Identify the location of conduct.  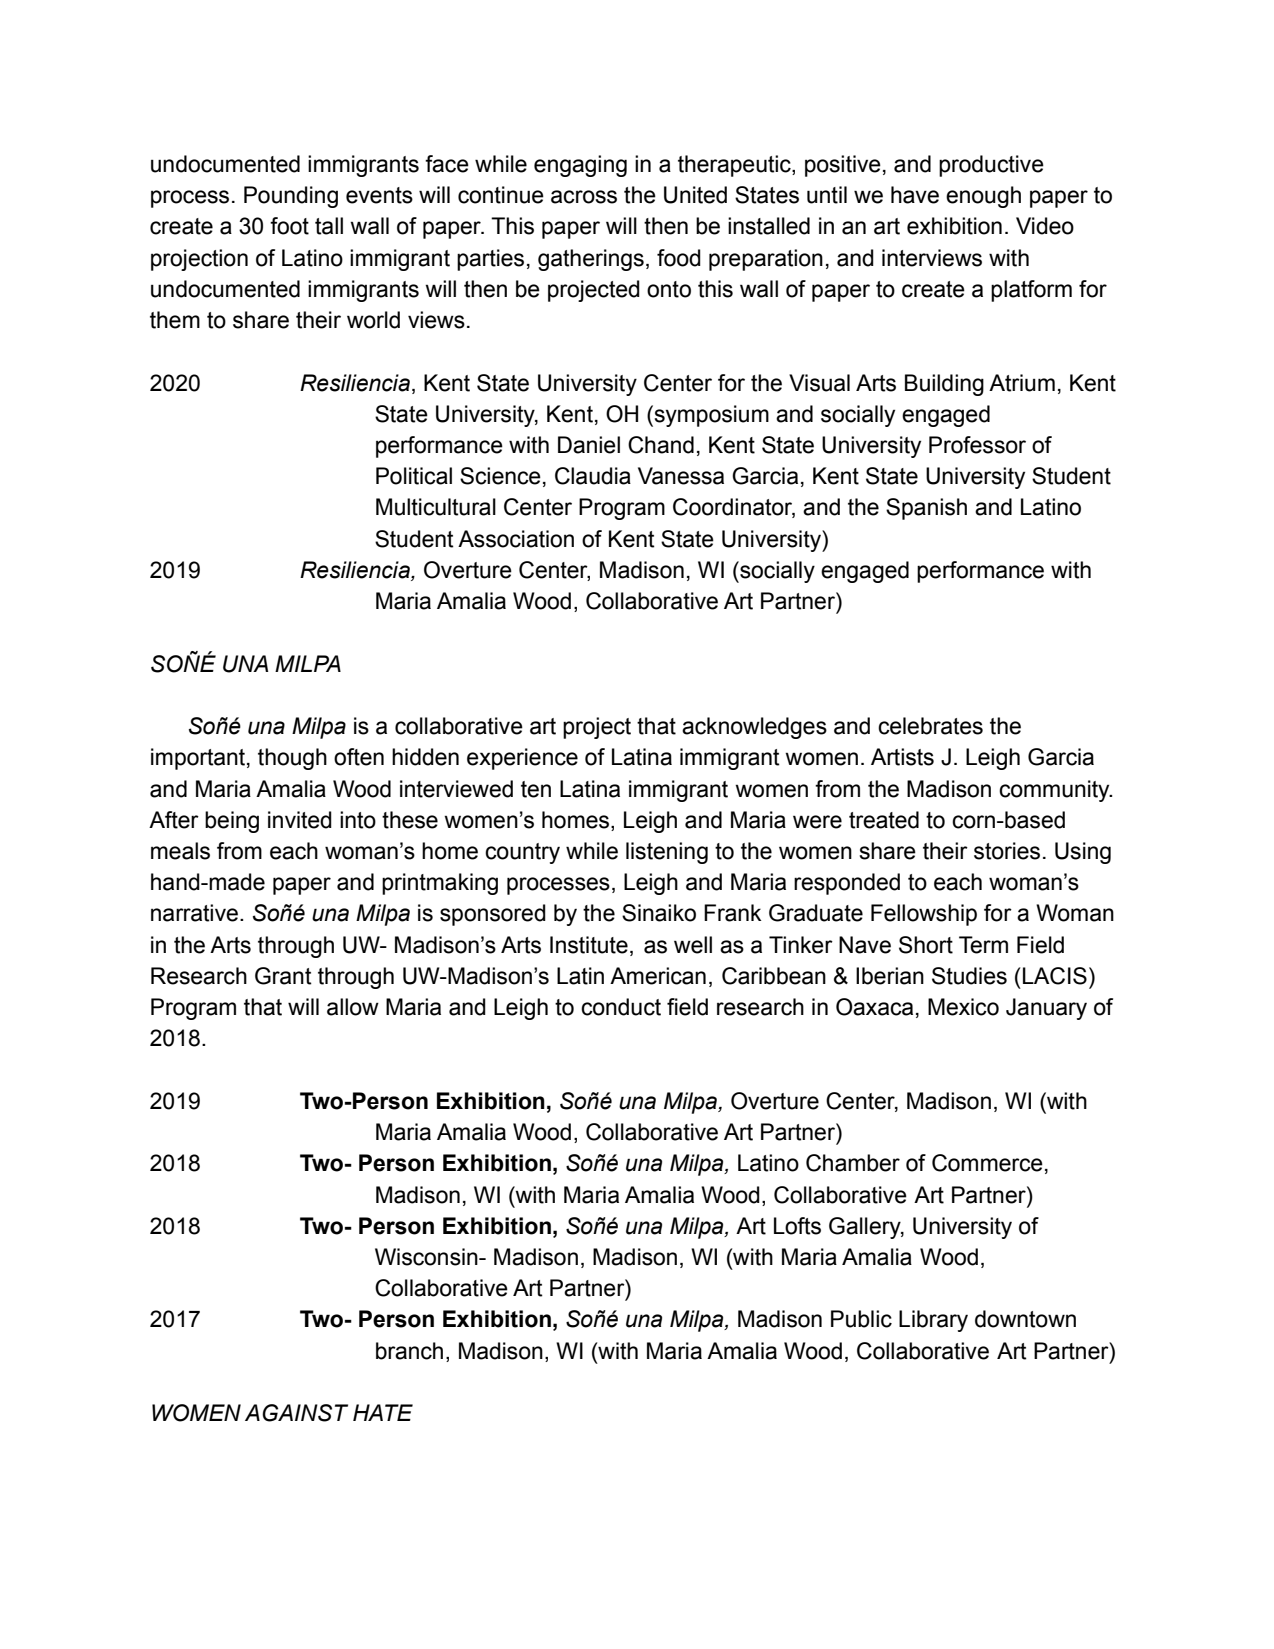
(621, 1007).
